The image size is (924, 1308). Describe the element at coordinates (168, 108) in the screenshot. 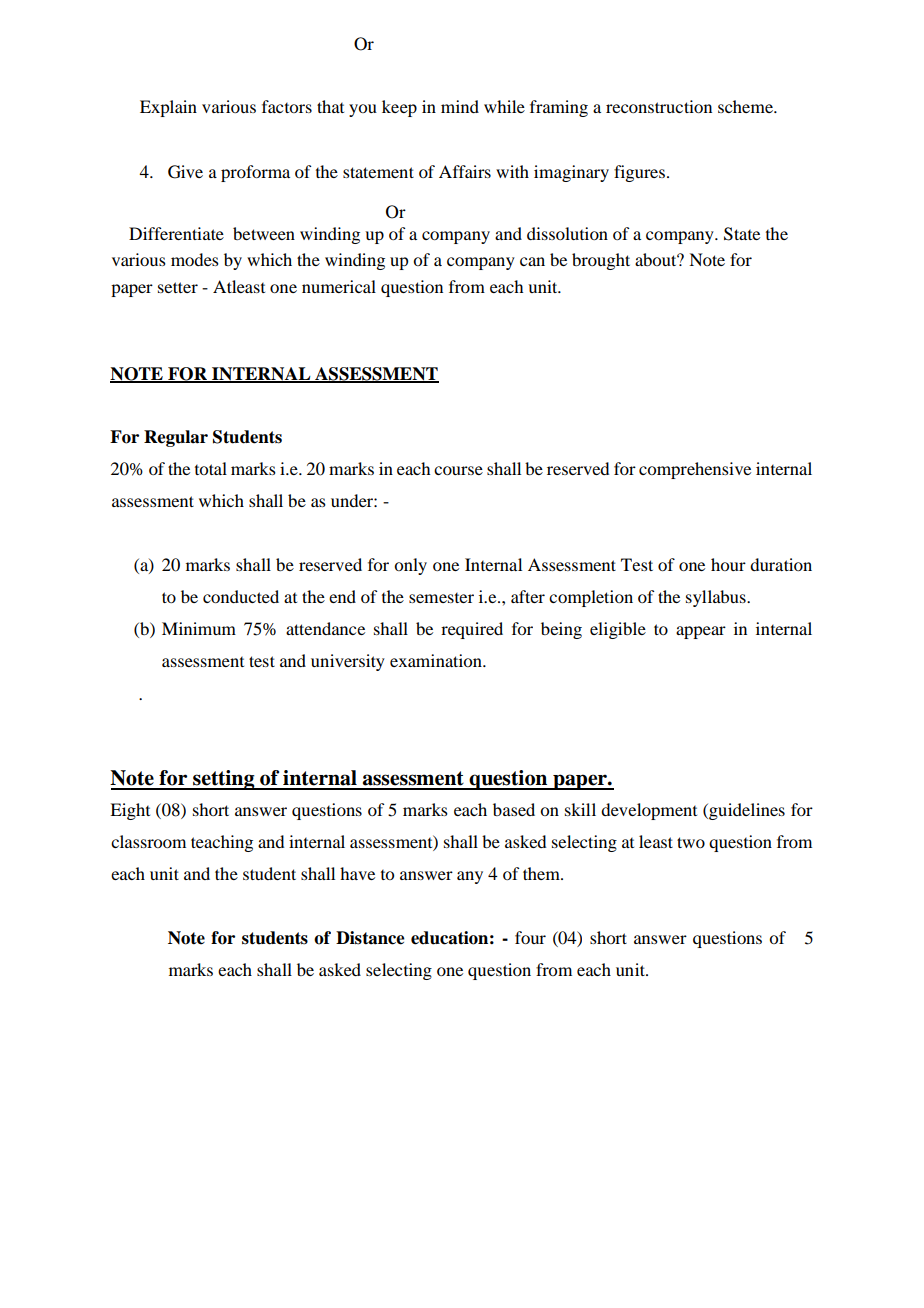

I see `Explain` at that location.
